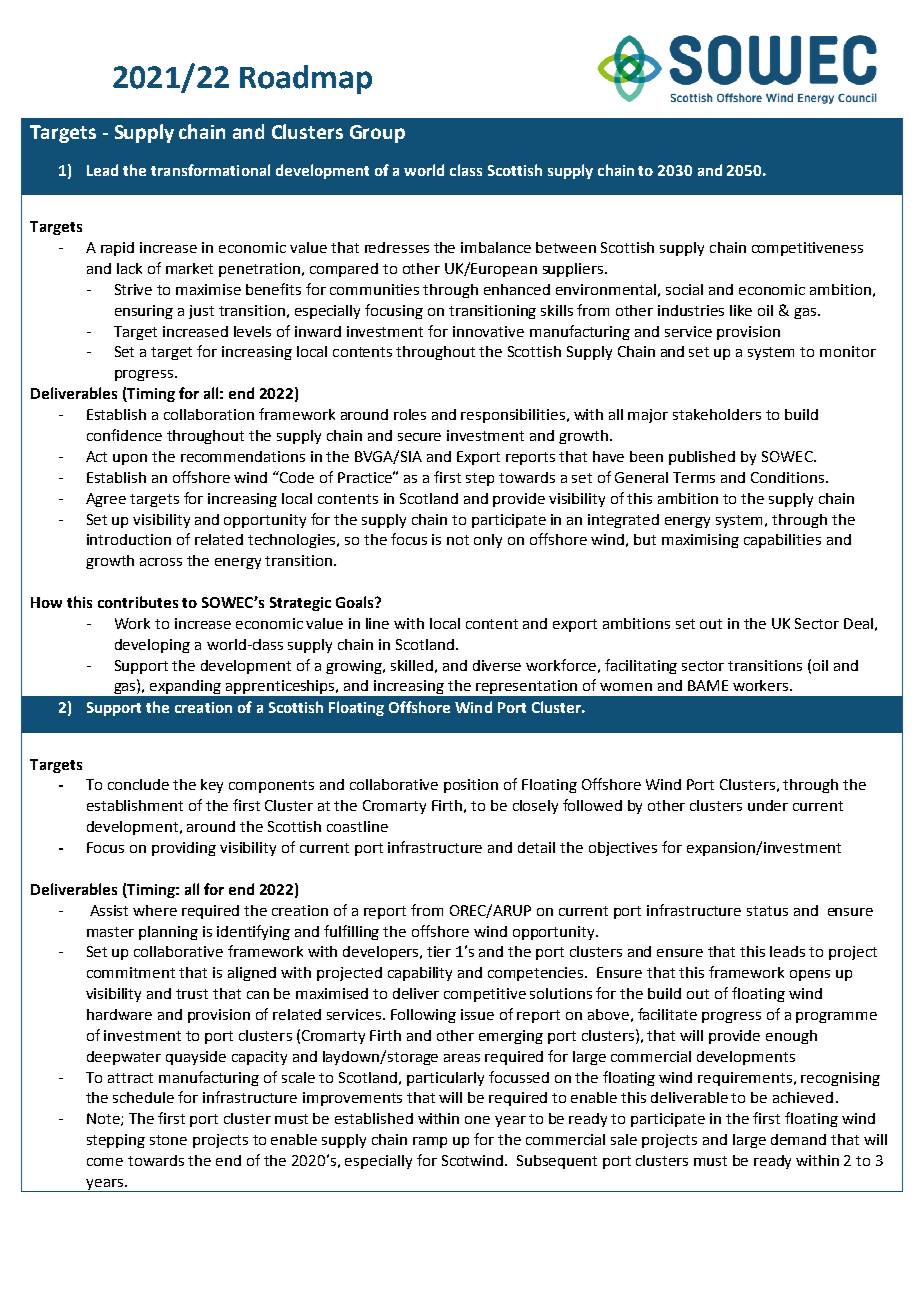 The width and height of the screenshot is (924, 1308). What do you see at coordinates (168, 1140) in the screenshot?
I see `stone` at bounding box center [168, 1140].
